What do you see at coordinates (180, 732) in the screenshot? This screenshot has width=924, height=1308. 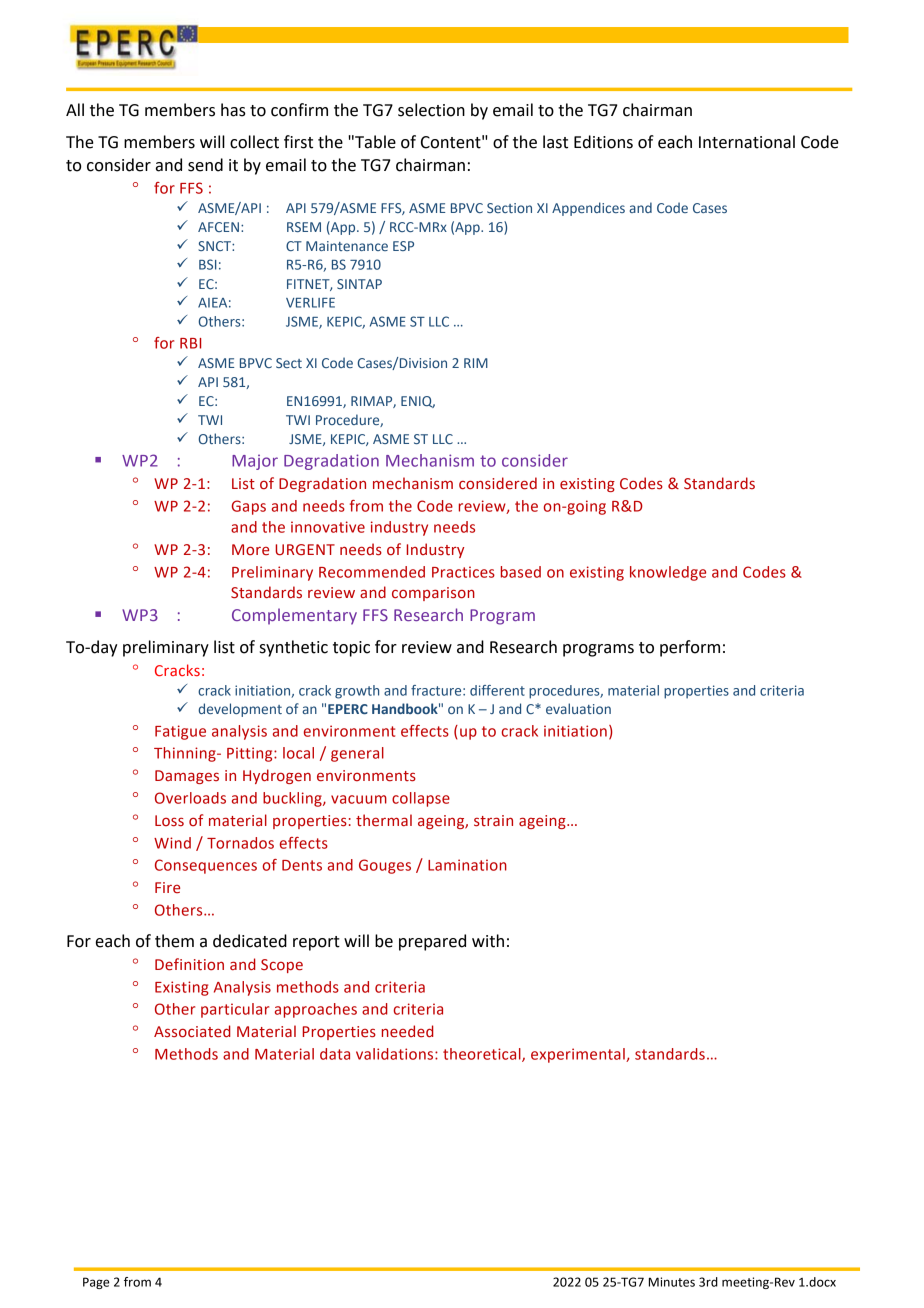 I see `Fatigue` at bounding box center [180, 732].
